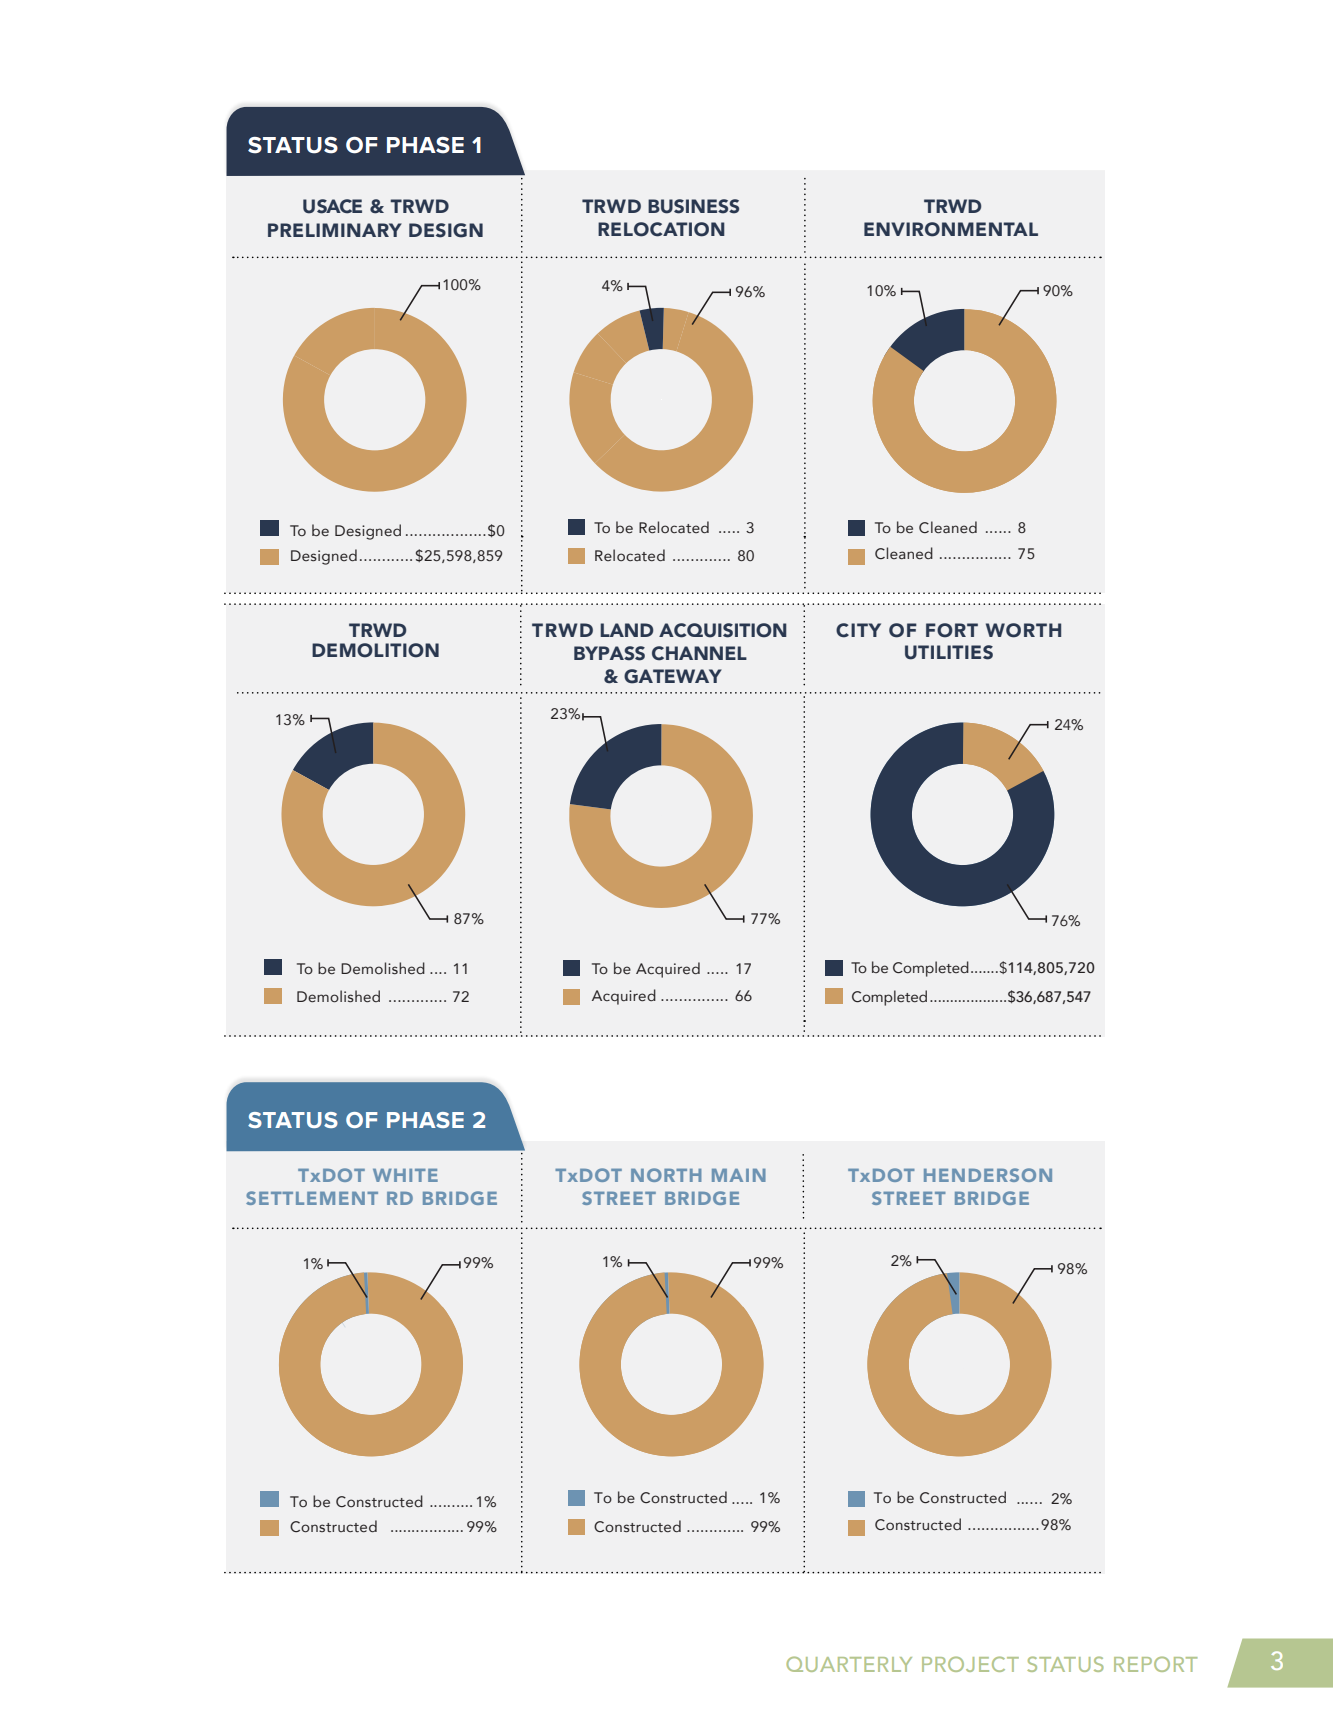 The image size is (1333, 1725). What do you see at coordinates (673, 676) in the image?
I see `GATEWAY` at bounding box center [673, 676].
